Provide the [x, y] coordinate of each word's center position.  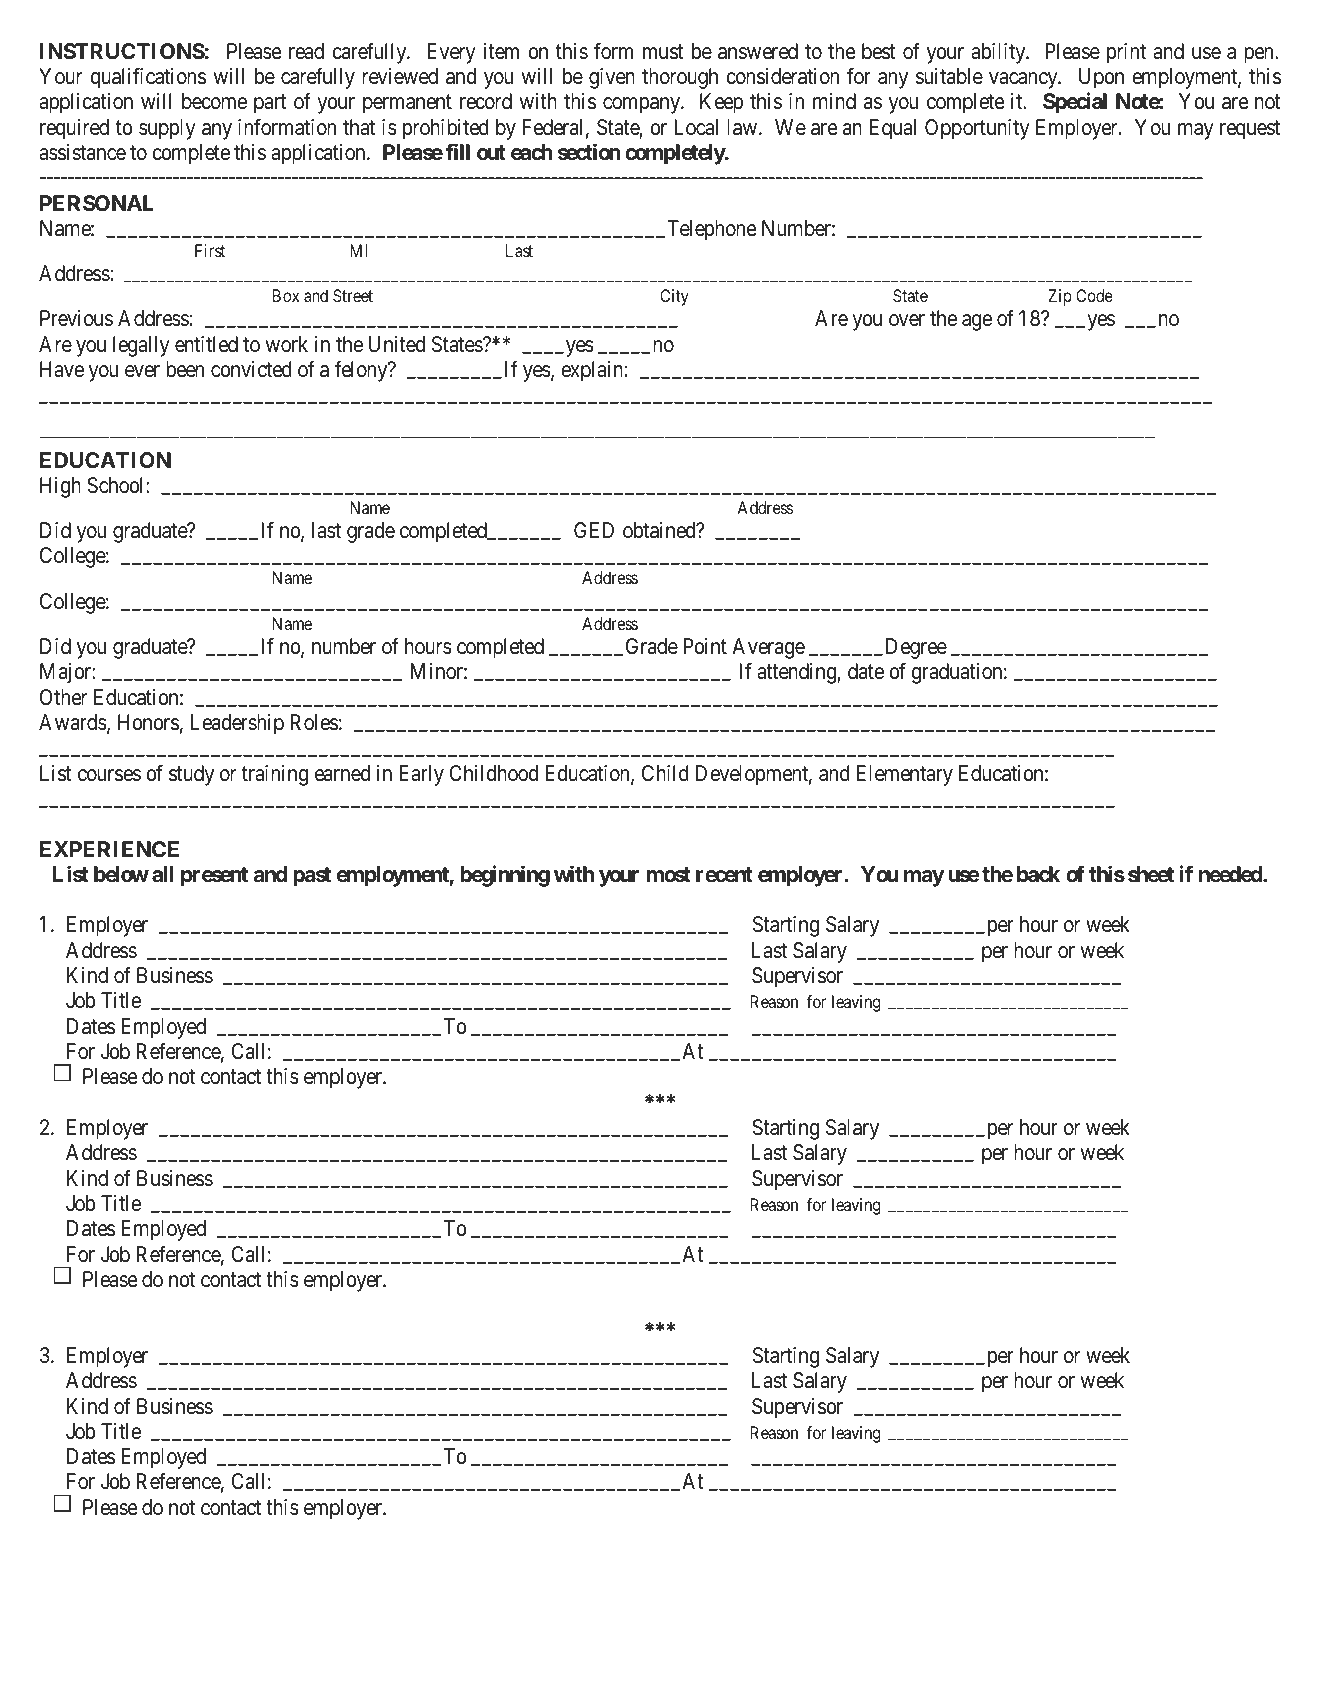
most [668, 874]
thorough [680, 78]
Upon [1101, 78]
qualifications [148, 78]
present [214, 877]
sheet [1151, 874]
